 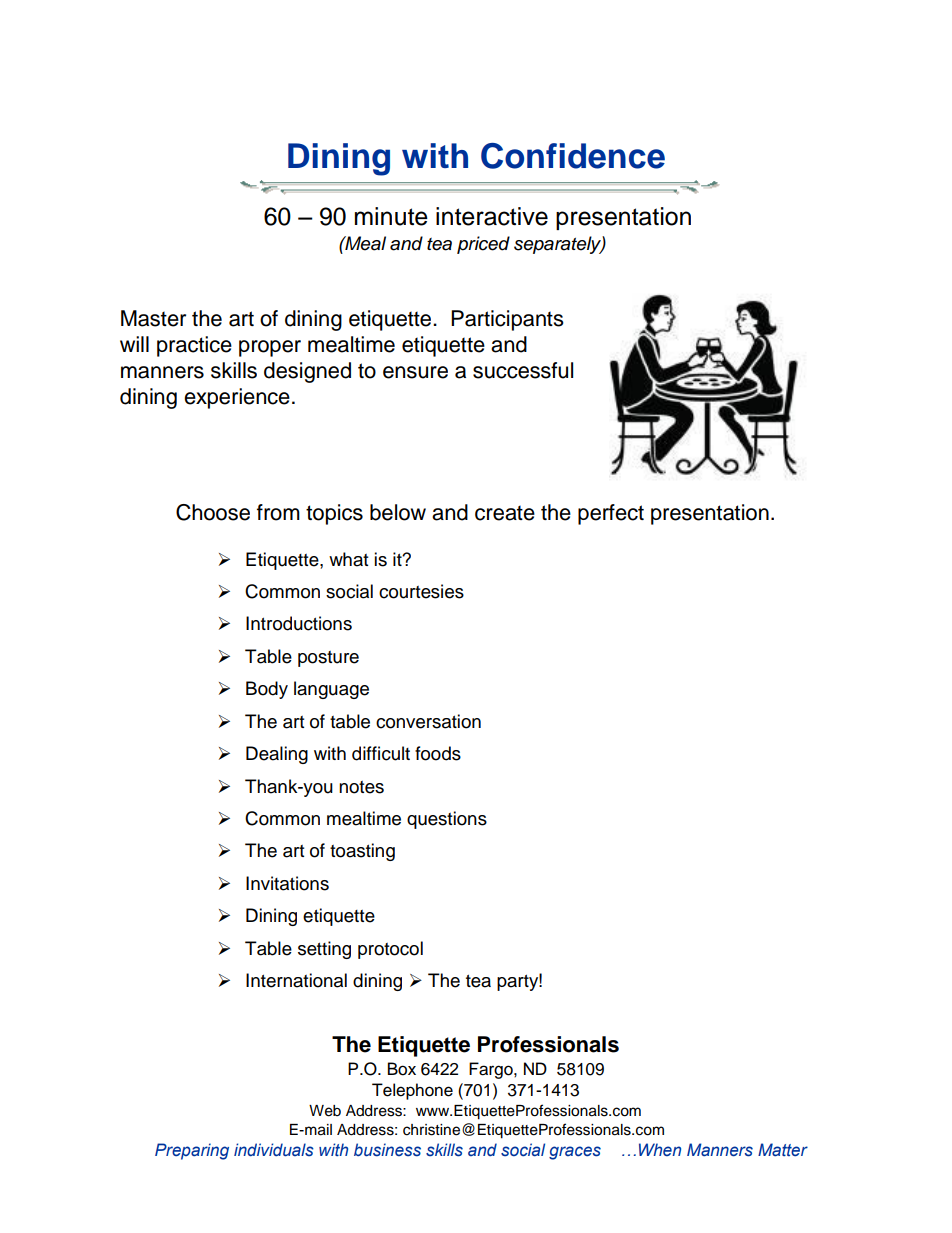 I want to click on foods, so click(x=438, y=753).
